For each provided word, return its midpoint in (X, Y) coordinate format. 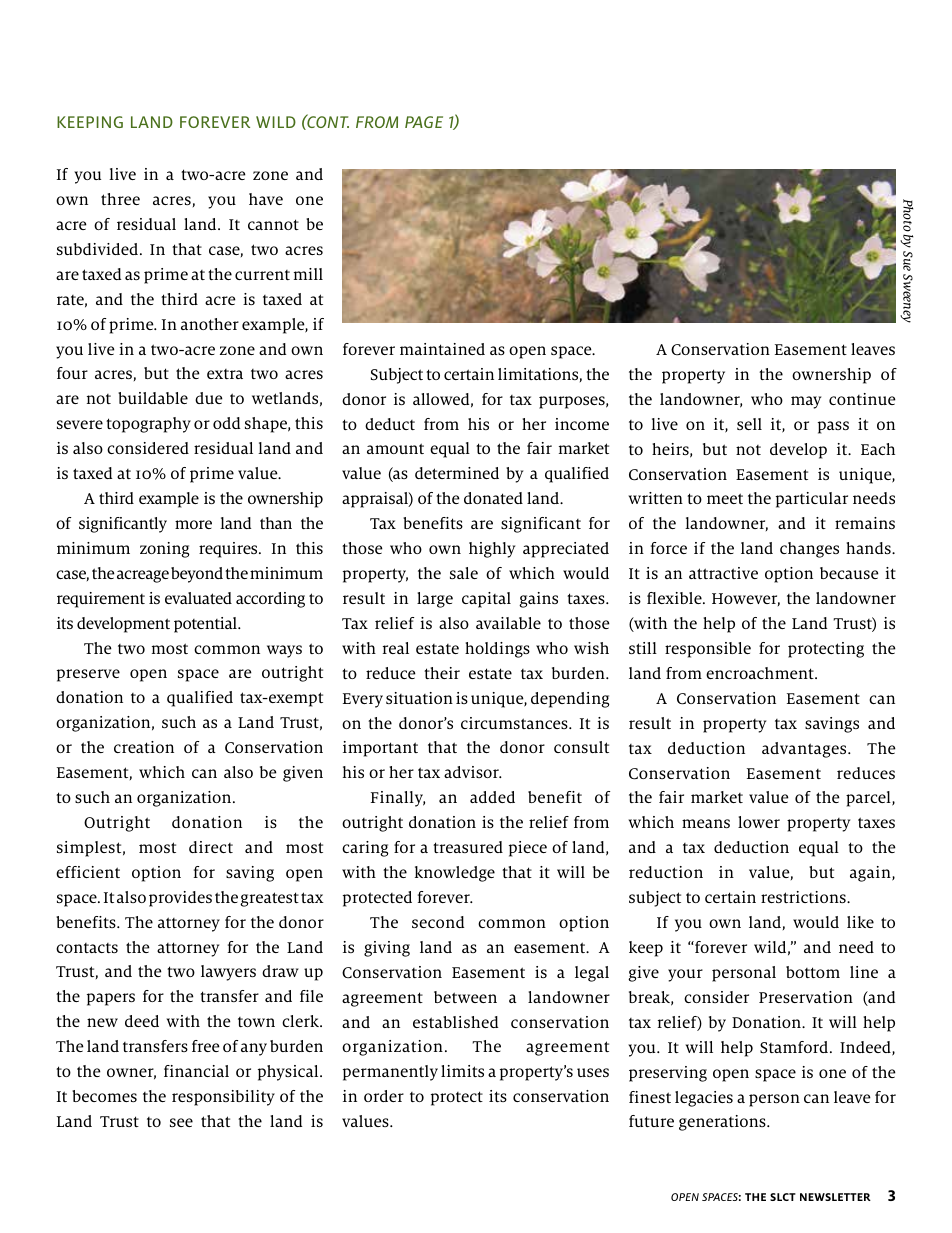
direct (211, 847)
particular (812, 500)
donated (493, 498)
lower (759, 822)
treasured (468, 847)
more (193, 524)
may (806, 402)
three (120, 199)
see (181, 1122)
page (424, 122)
